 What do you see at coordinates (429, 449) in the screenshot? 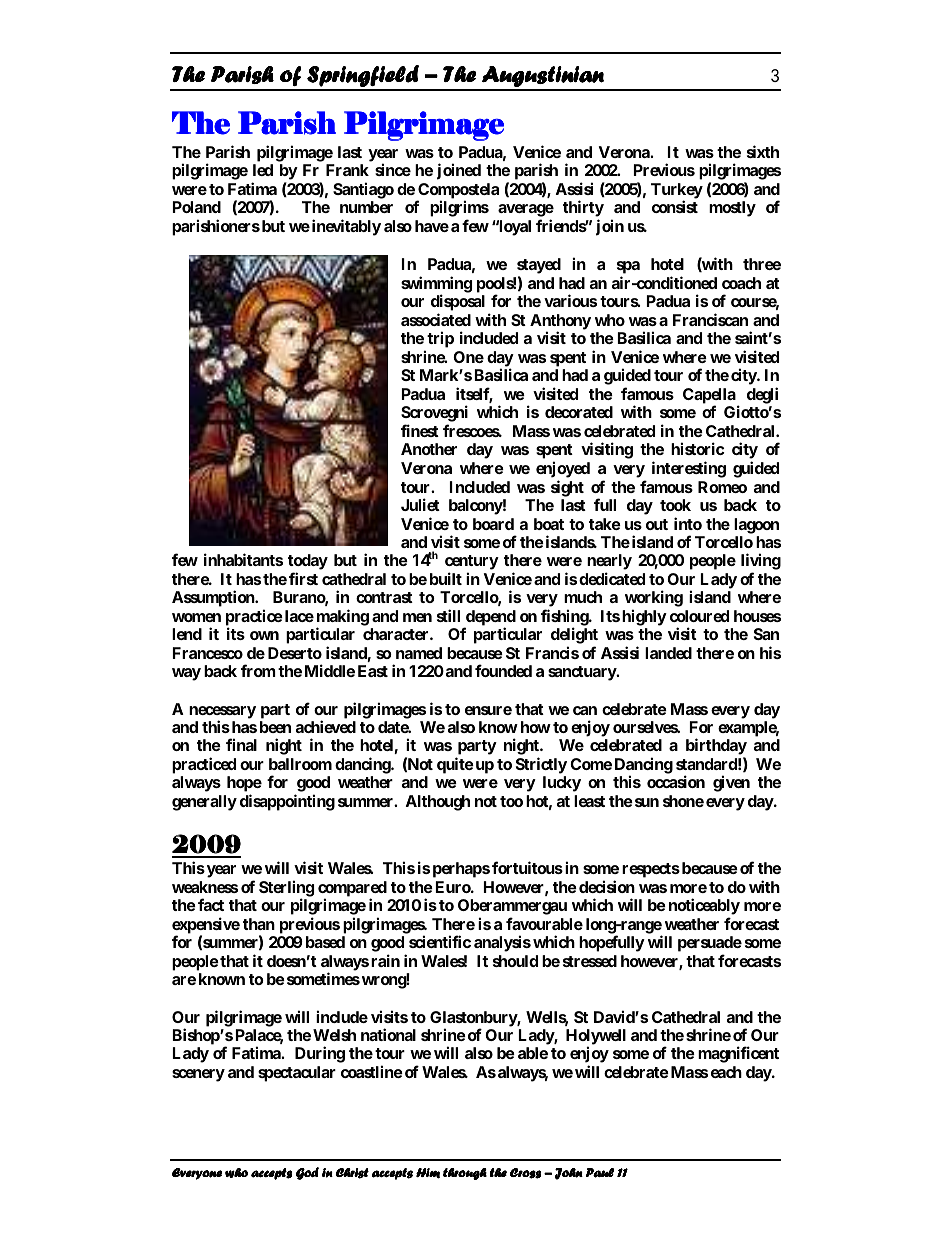
I see `Another` at bounding box center [429, 449].
